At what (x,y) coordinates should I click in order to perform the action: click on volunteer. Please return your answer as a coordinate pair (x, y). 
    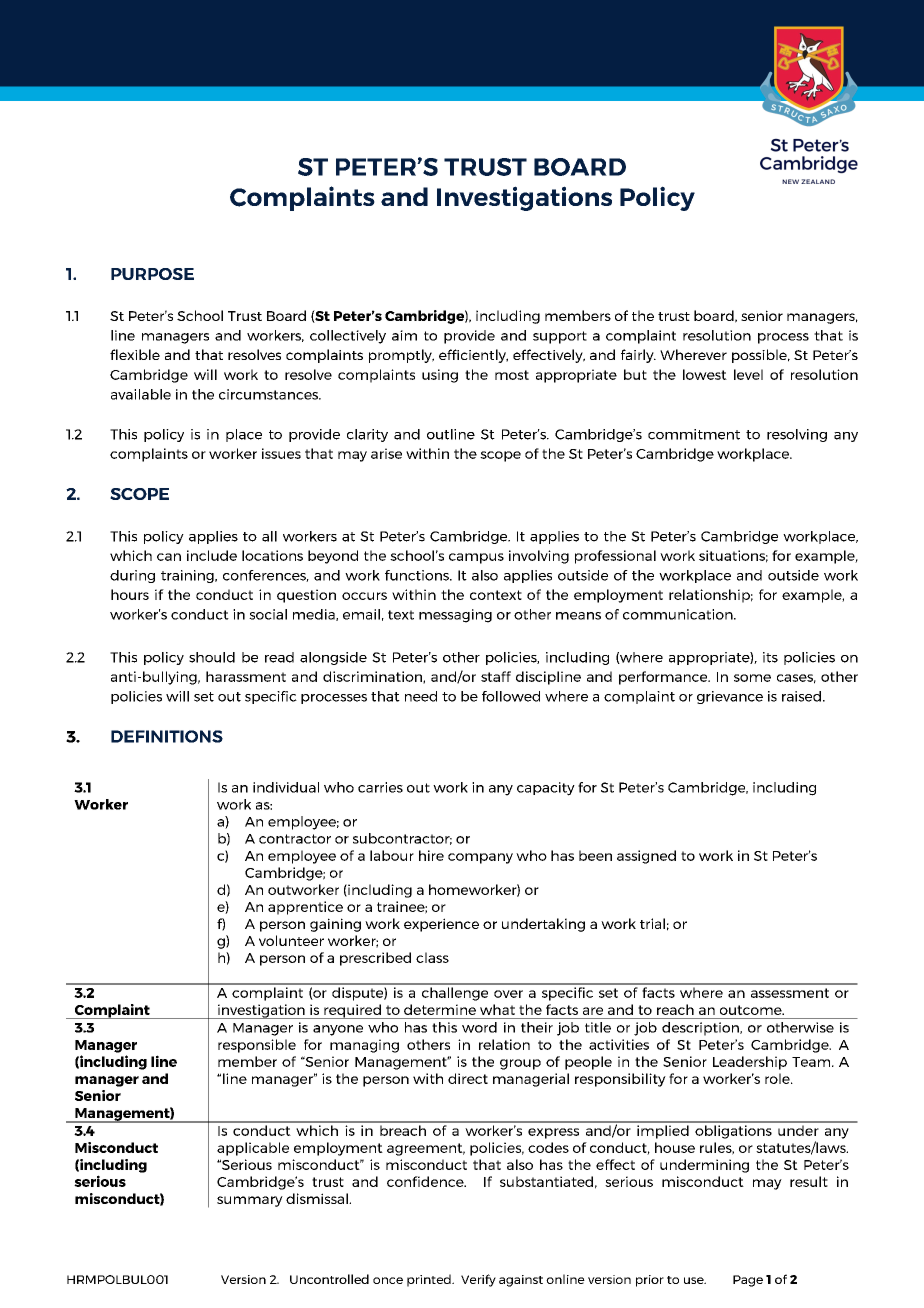
    Looking at the image, I should click on (291, 940).
